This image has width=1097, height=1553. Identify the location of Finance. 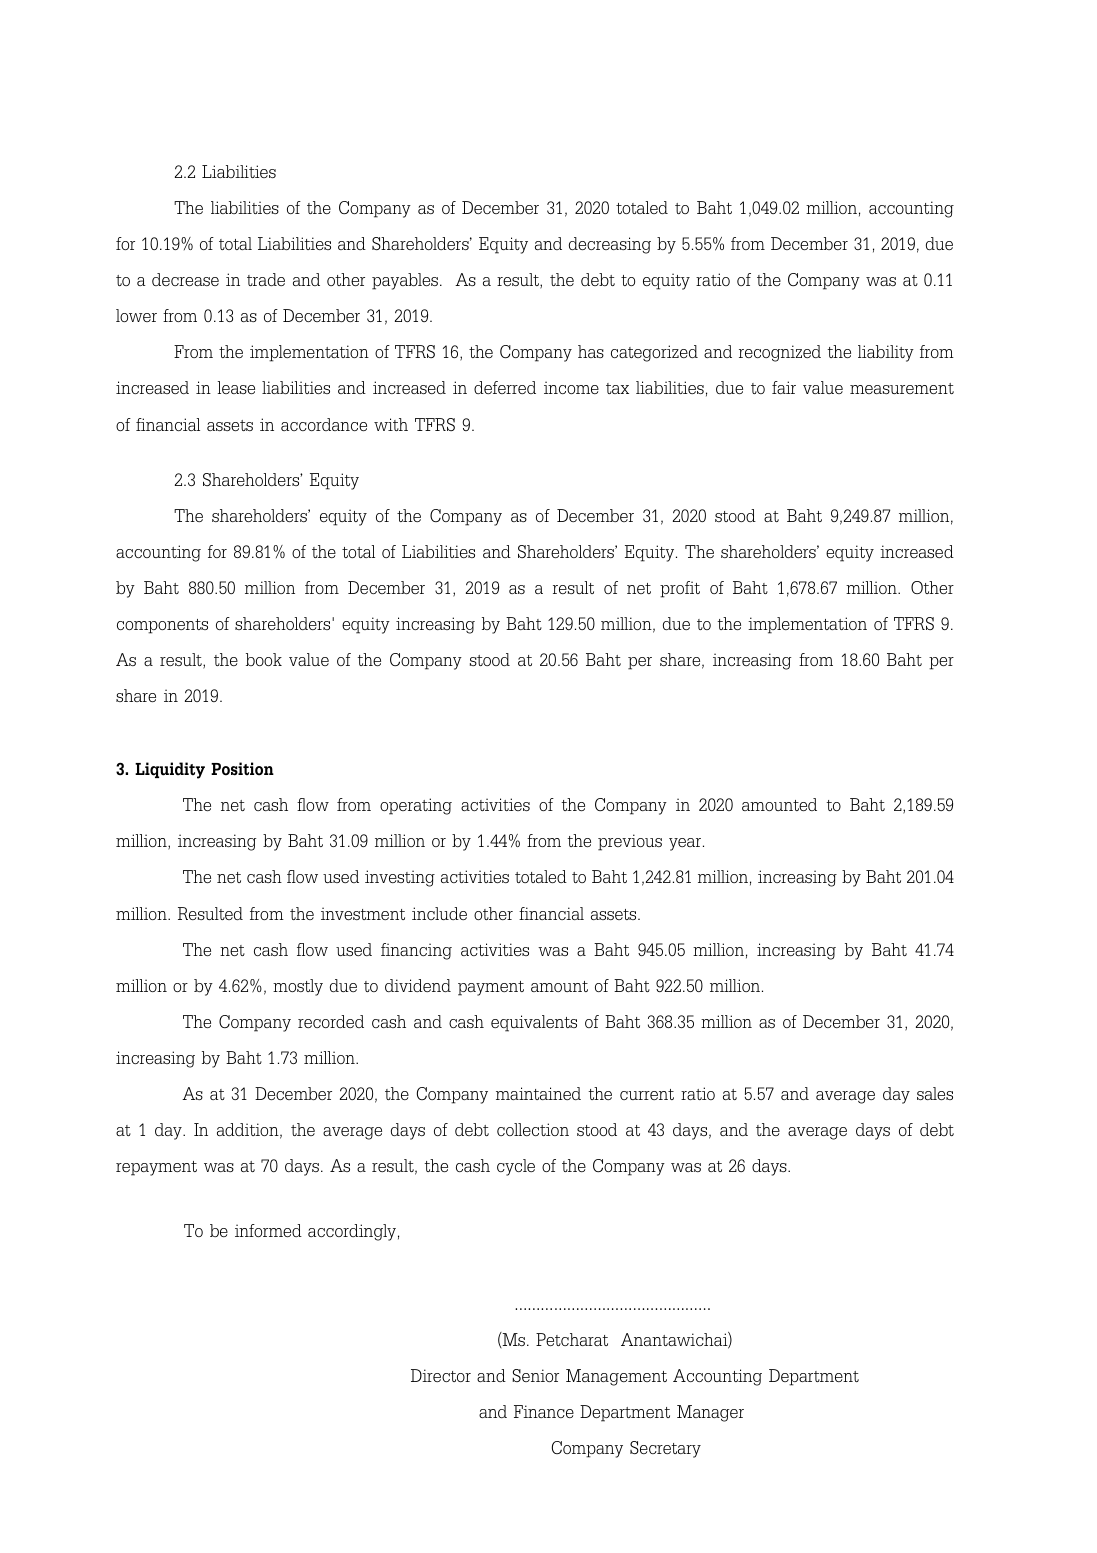
(544, 1411).
